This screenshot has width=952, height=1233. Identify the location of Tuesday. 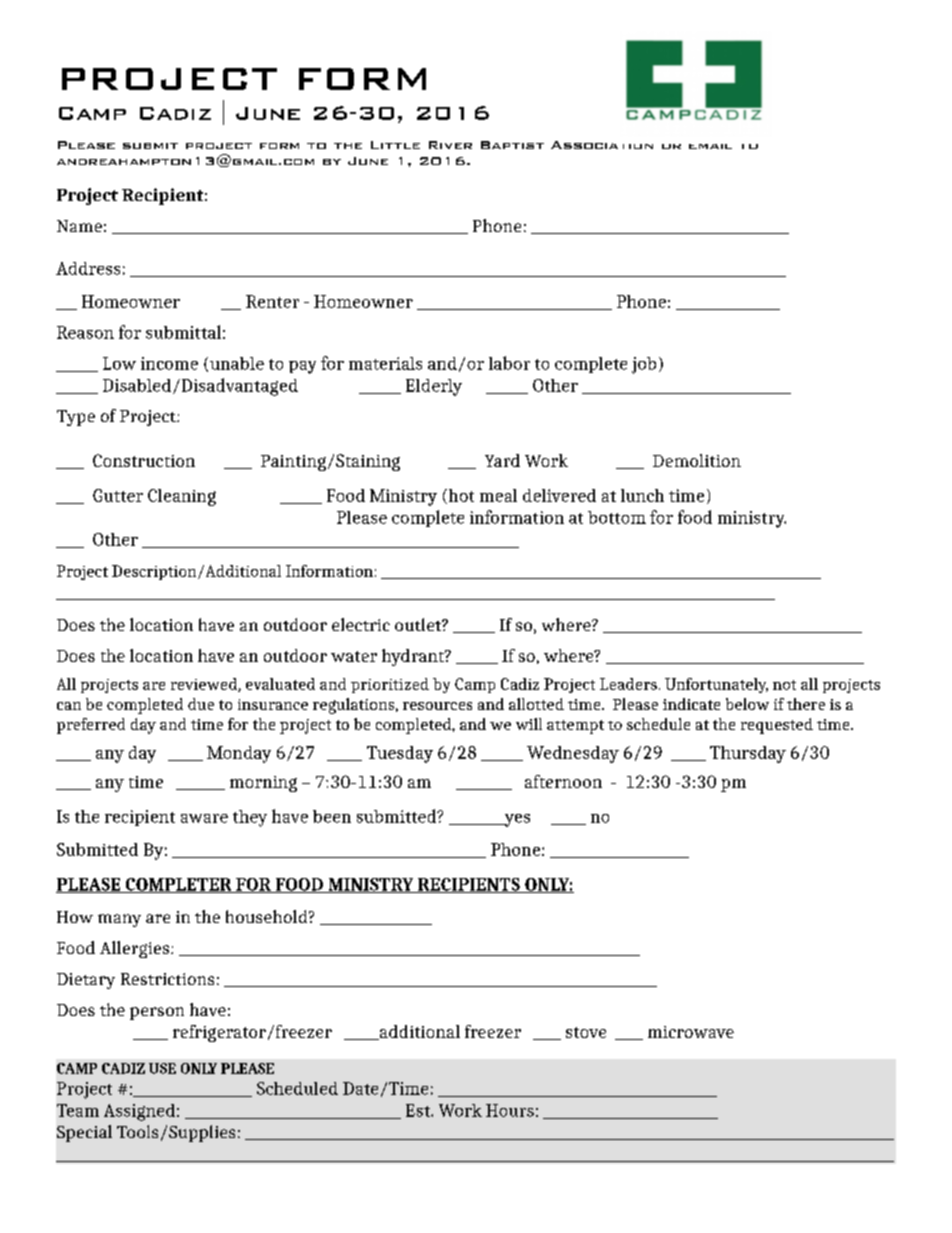
(400, 754).
